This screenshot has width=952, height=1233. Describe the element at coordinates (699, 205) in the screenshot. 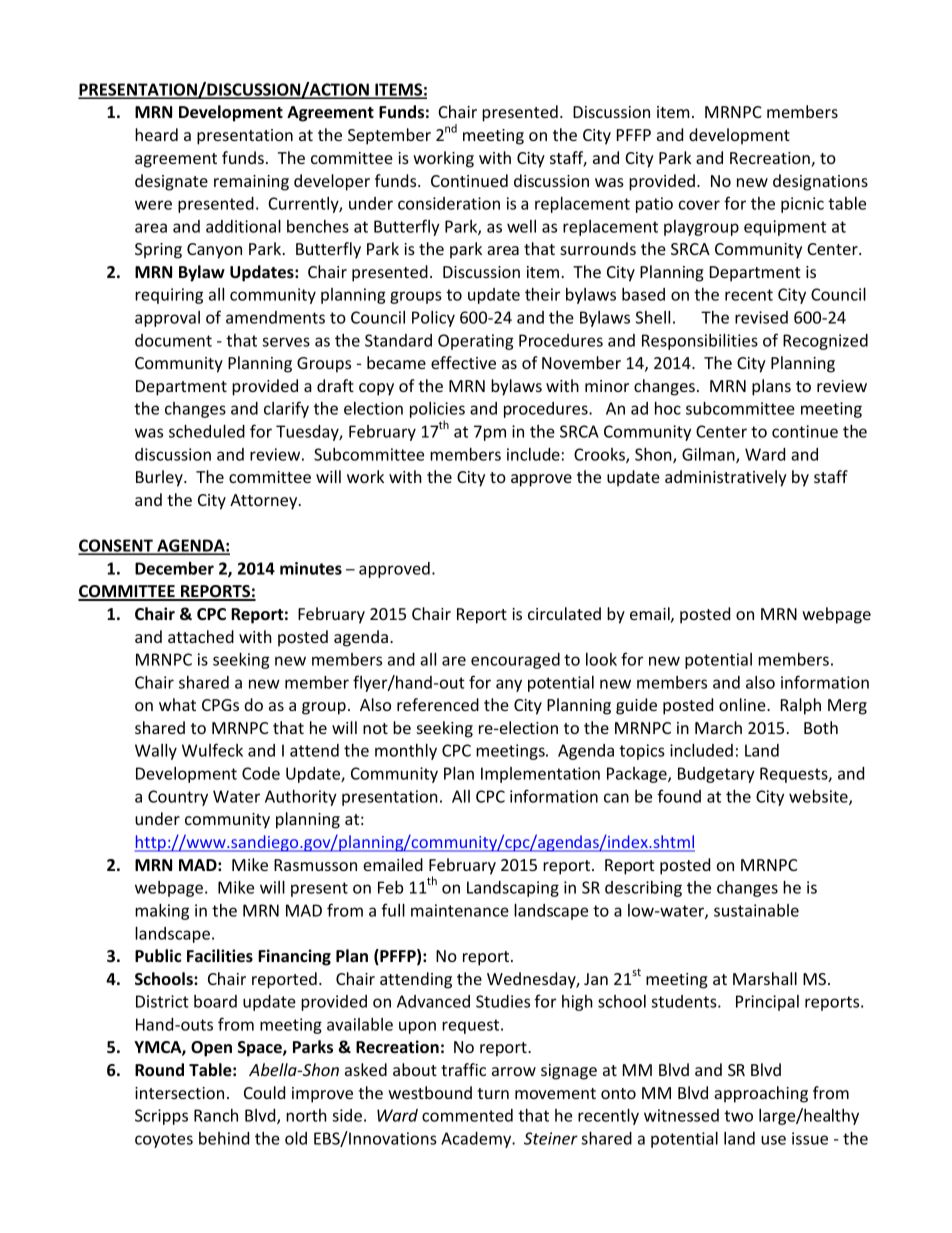

I see `cover` at that location.
